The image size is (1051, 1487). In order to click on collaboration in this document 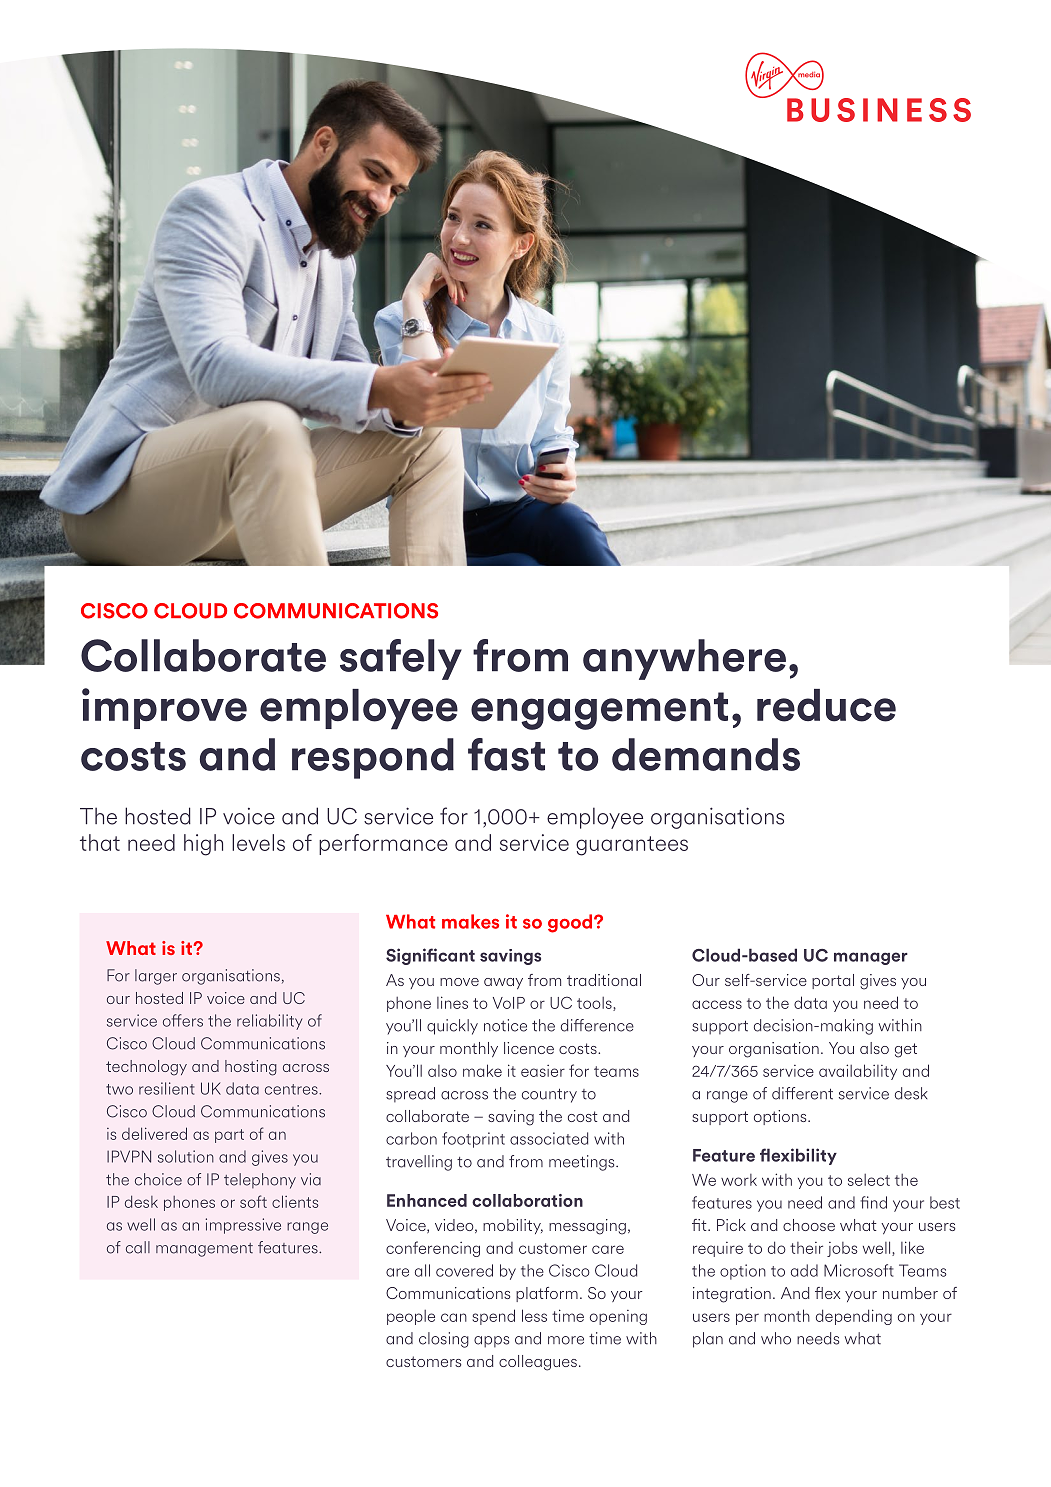, I will do `click(527, 1200)`.
